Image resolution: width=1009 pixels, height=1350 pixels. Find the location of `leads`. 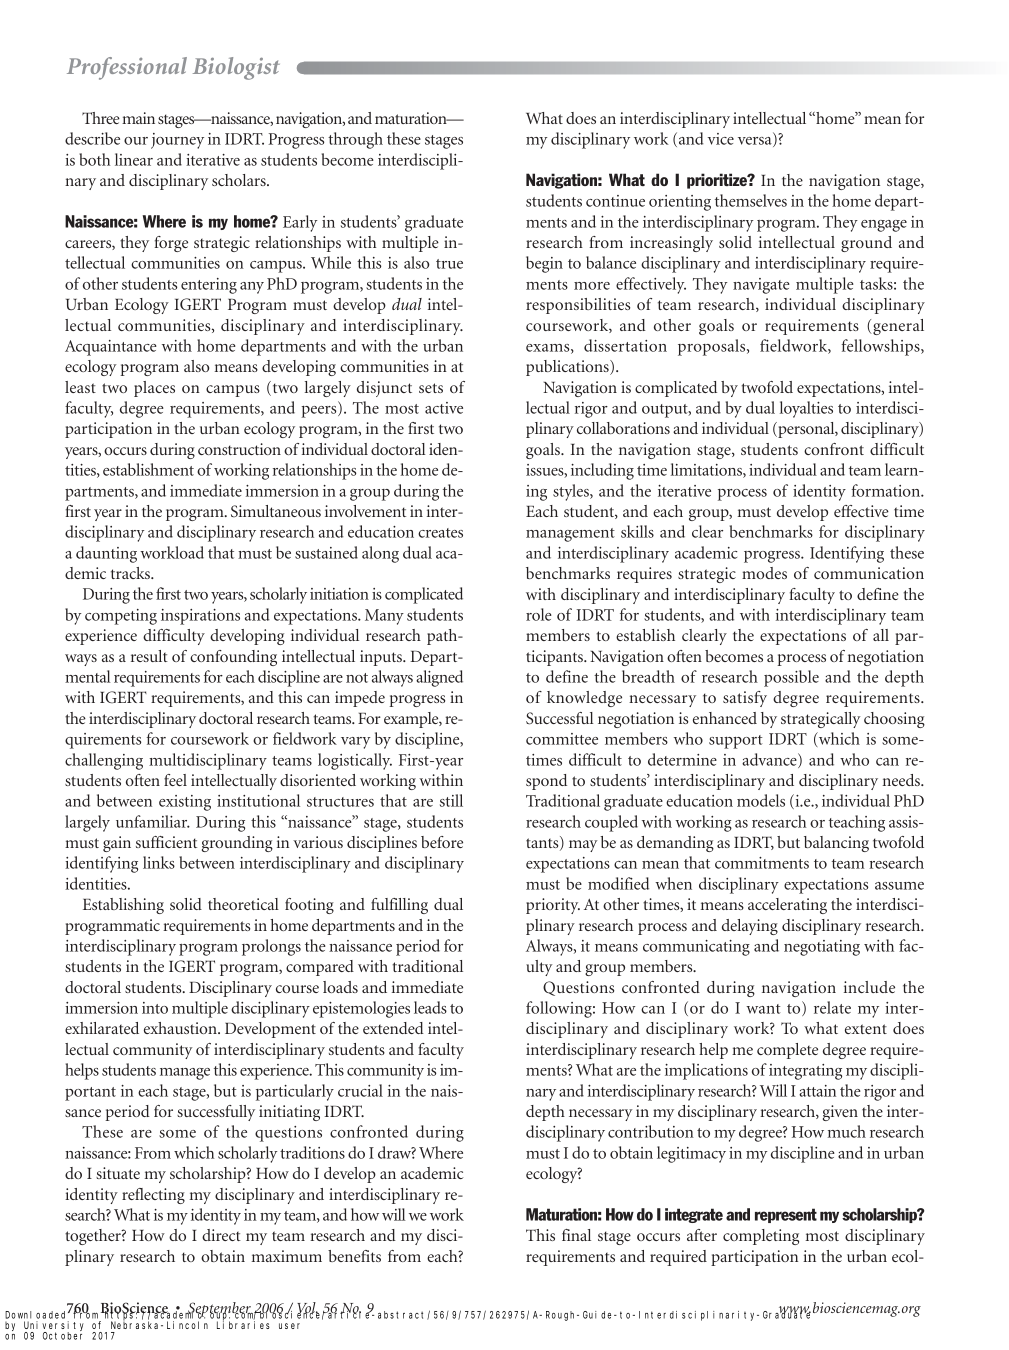

leads is located at coordinates (430, 1007).
